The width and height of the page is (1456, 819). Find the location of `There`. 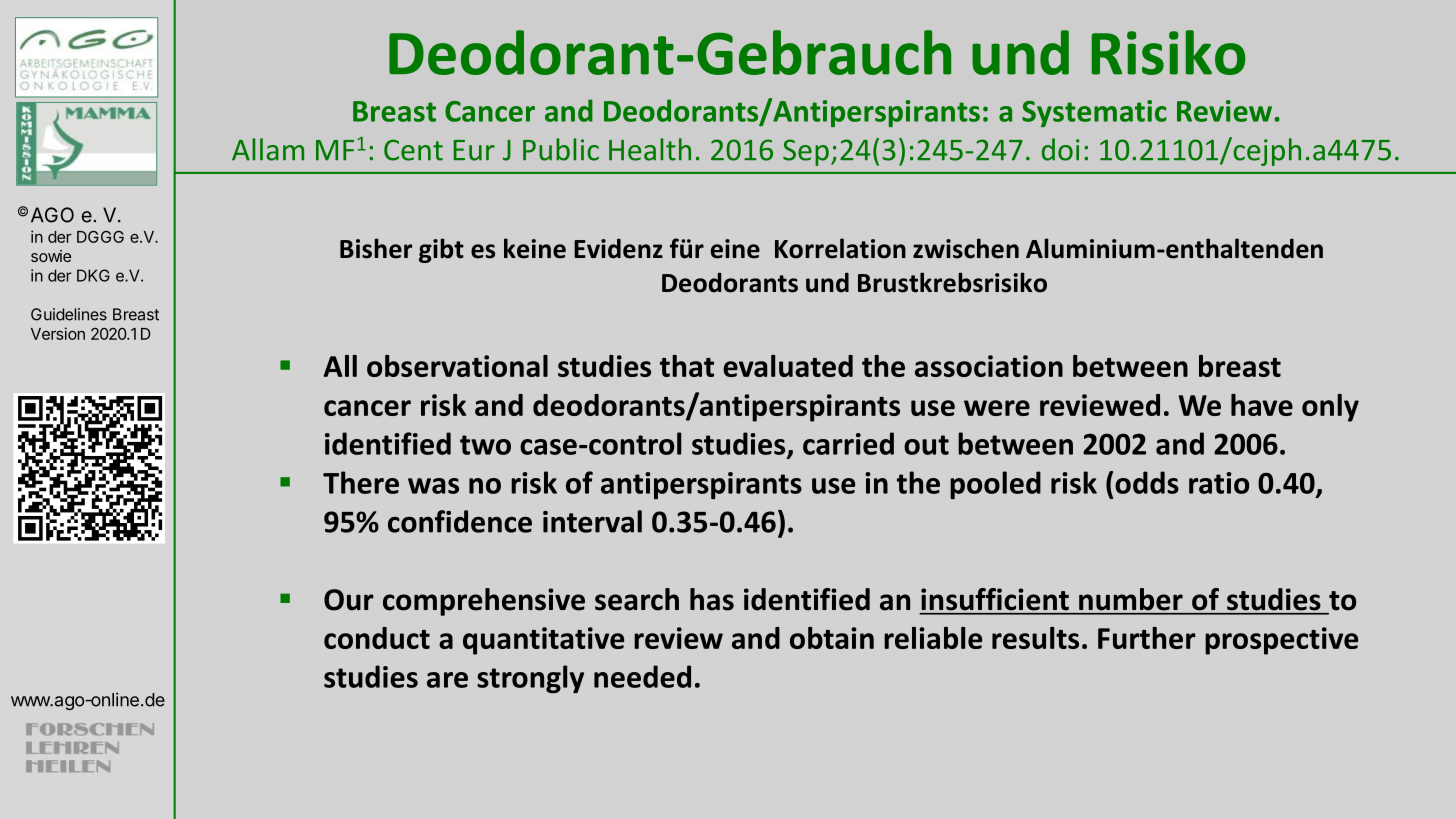

There is located at coordinates (361, 482).
